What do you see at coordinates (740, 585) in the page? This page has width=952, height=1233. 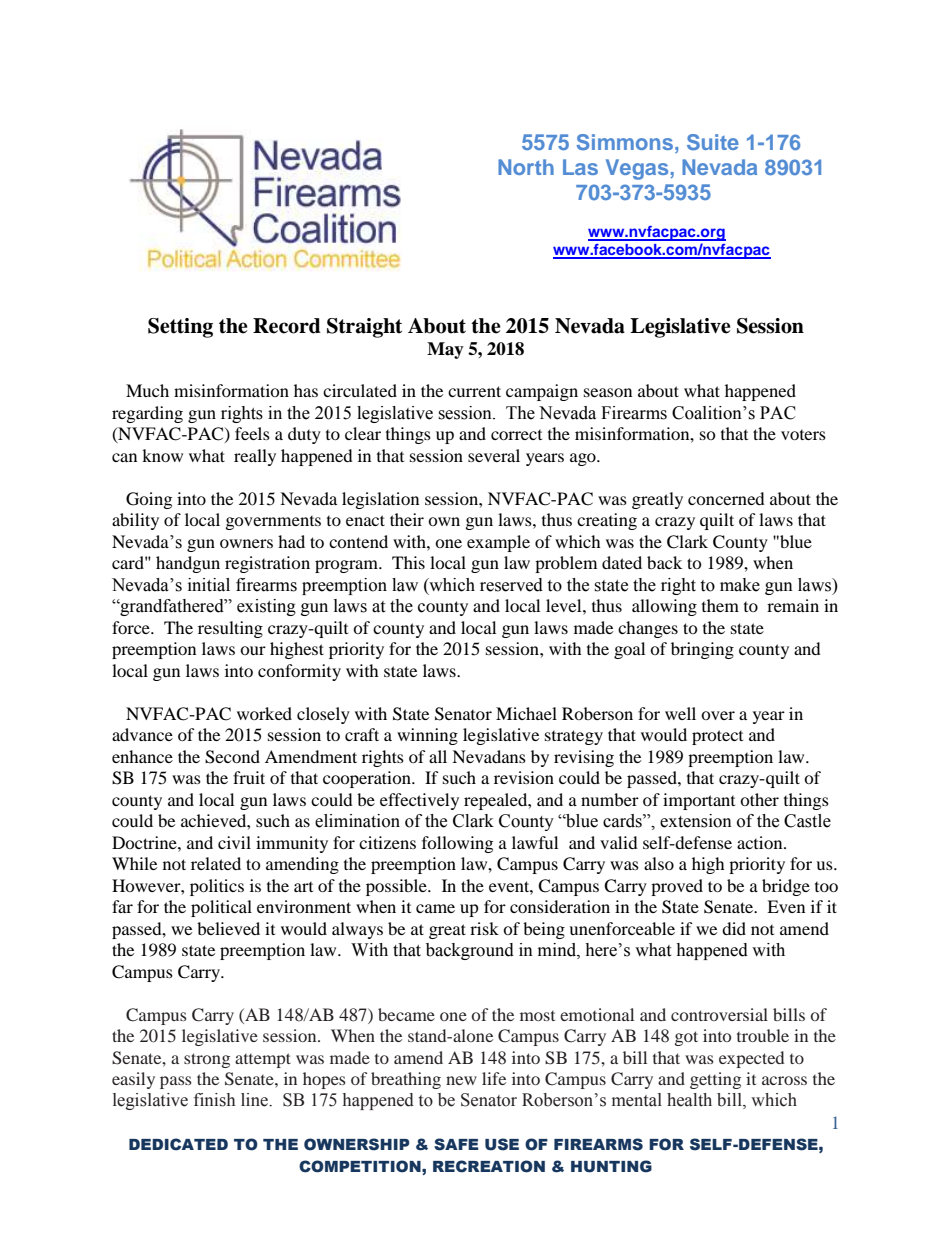 I see `make` at bounding box center [740, 585].
